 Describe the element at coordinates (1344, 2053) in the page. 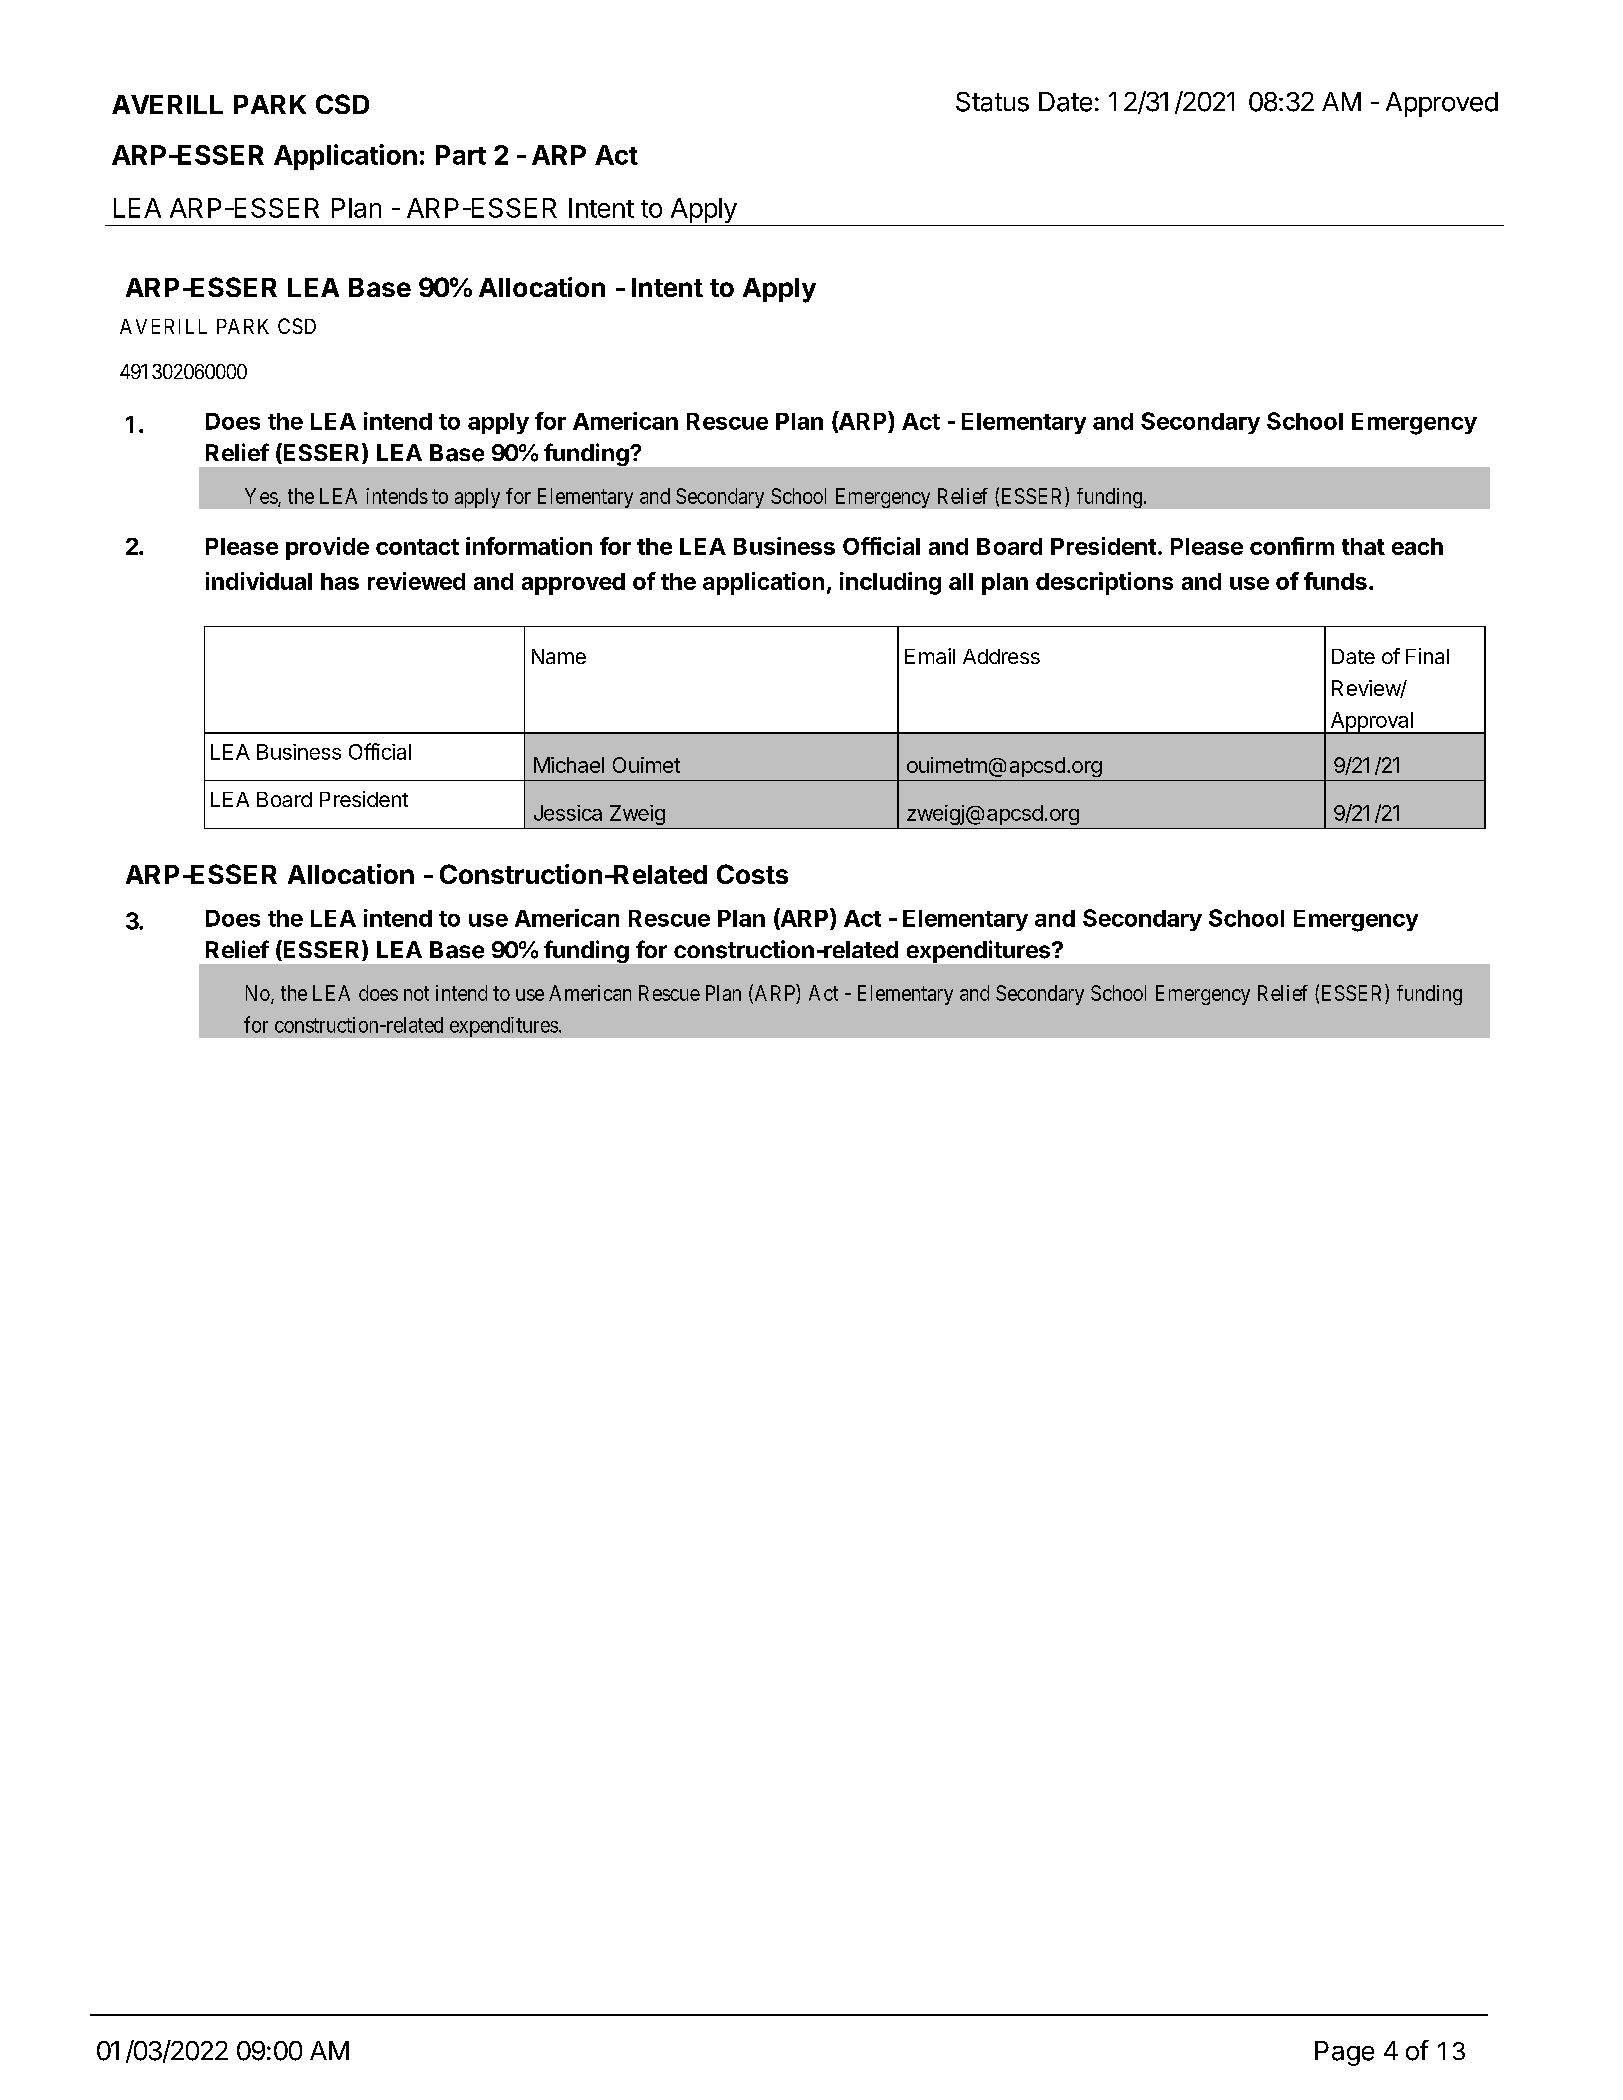

I see `Page` at that location.
